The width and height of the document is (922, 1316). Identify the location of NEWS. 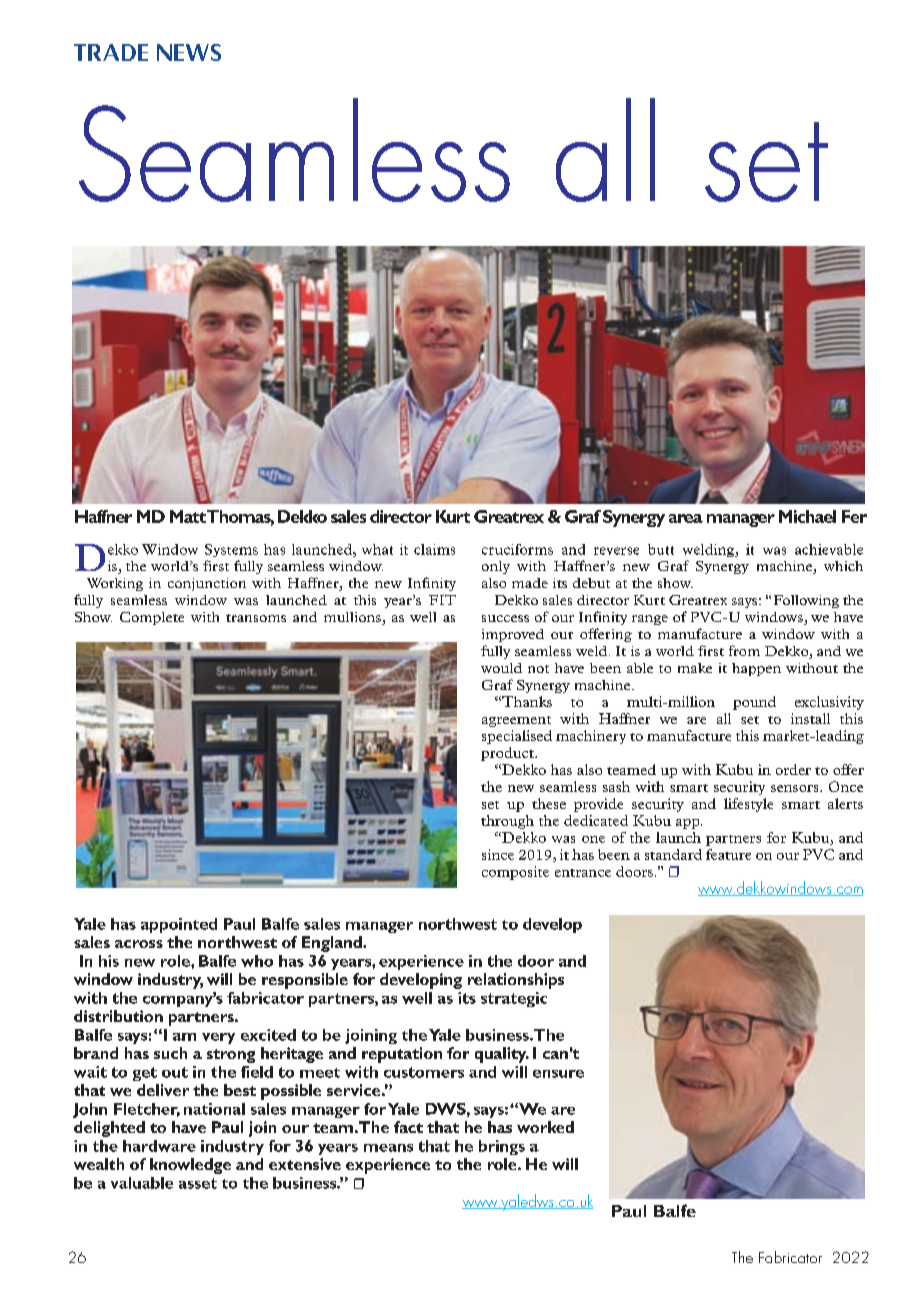
(189, 52).
